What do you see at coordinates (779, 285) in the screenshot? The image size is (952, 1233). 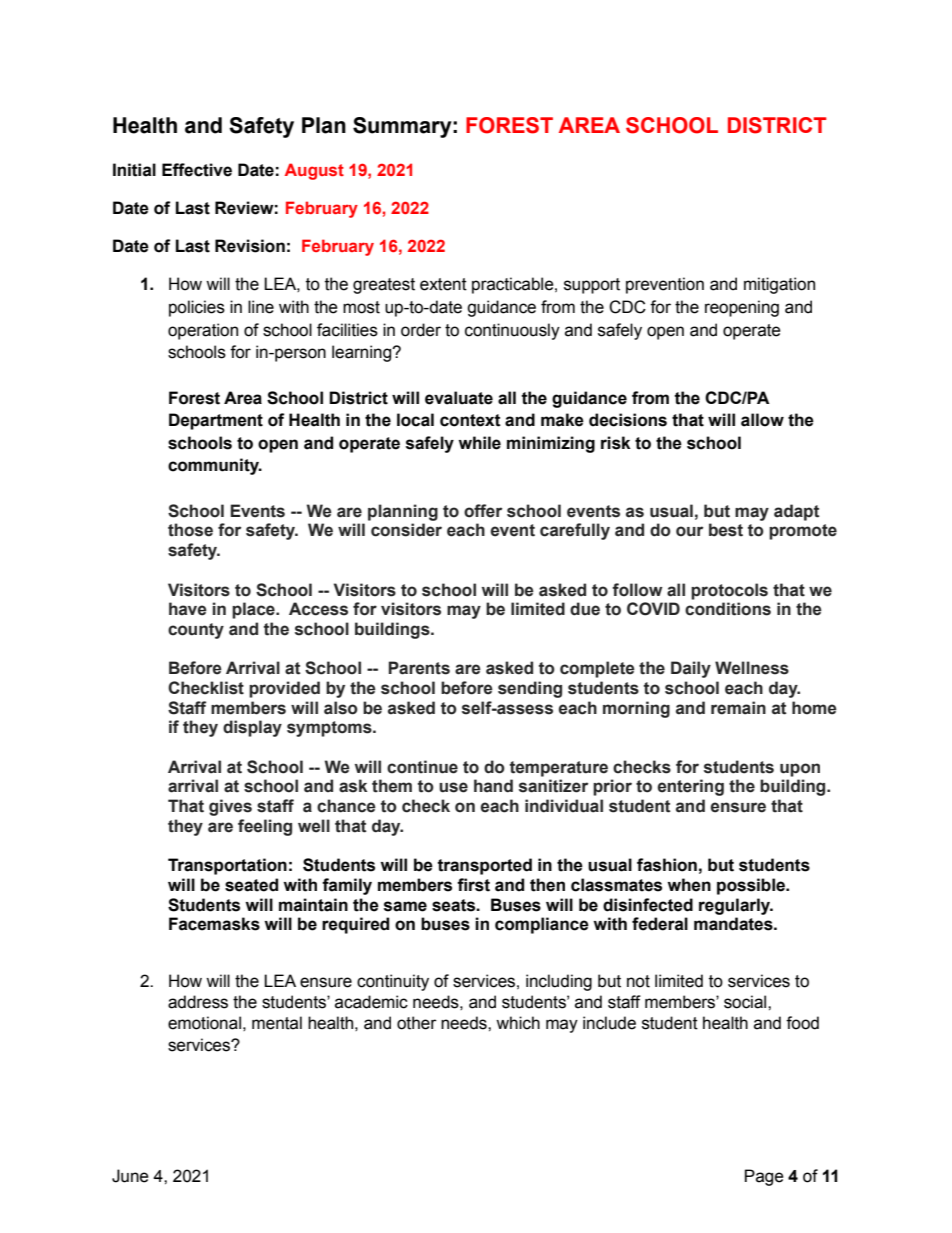 I see `mitigation` at bounding box center [779, 285].
